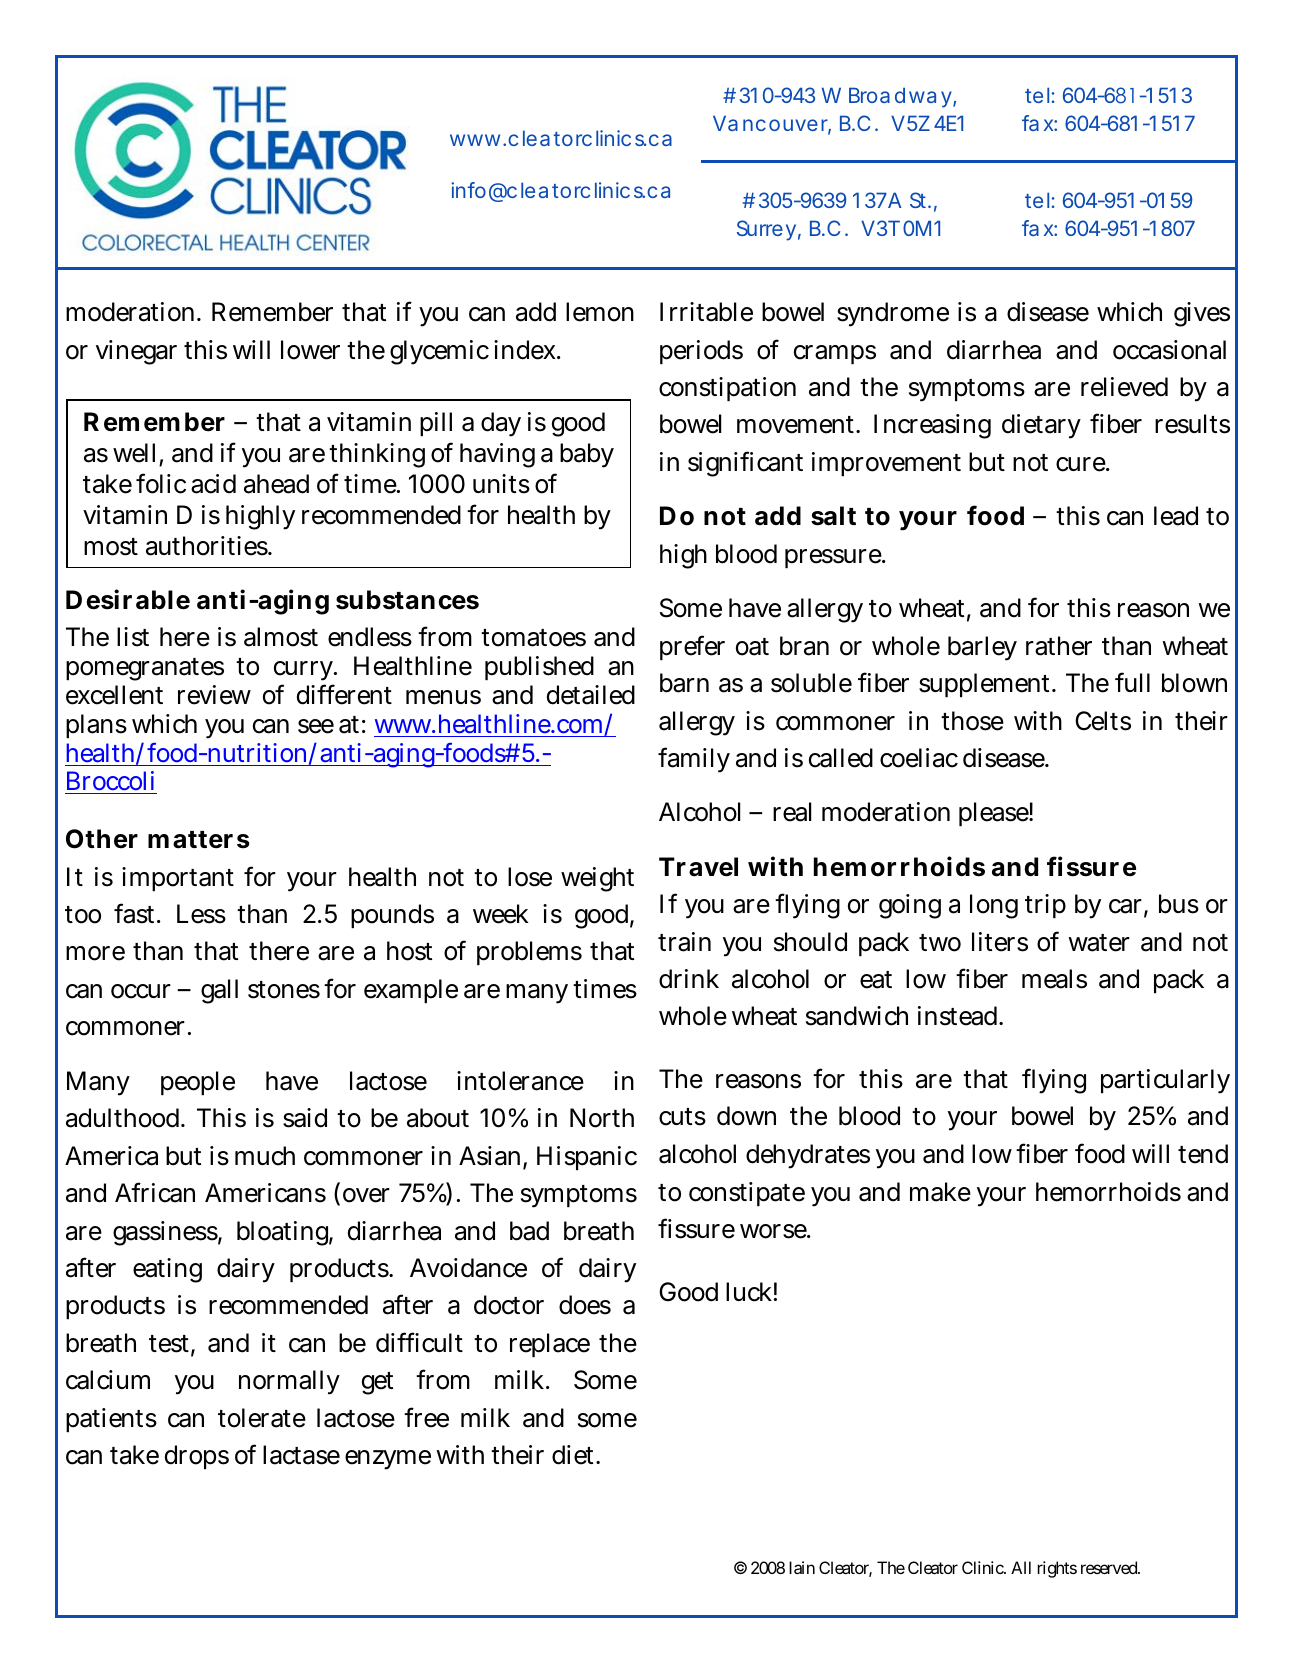 Image resolution: width=1293 pixels, height=1673 pixels. What do you see at coordinates (262, 1418) in the image?
I see `tolerate` at bounding box center [262, 1418].
